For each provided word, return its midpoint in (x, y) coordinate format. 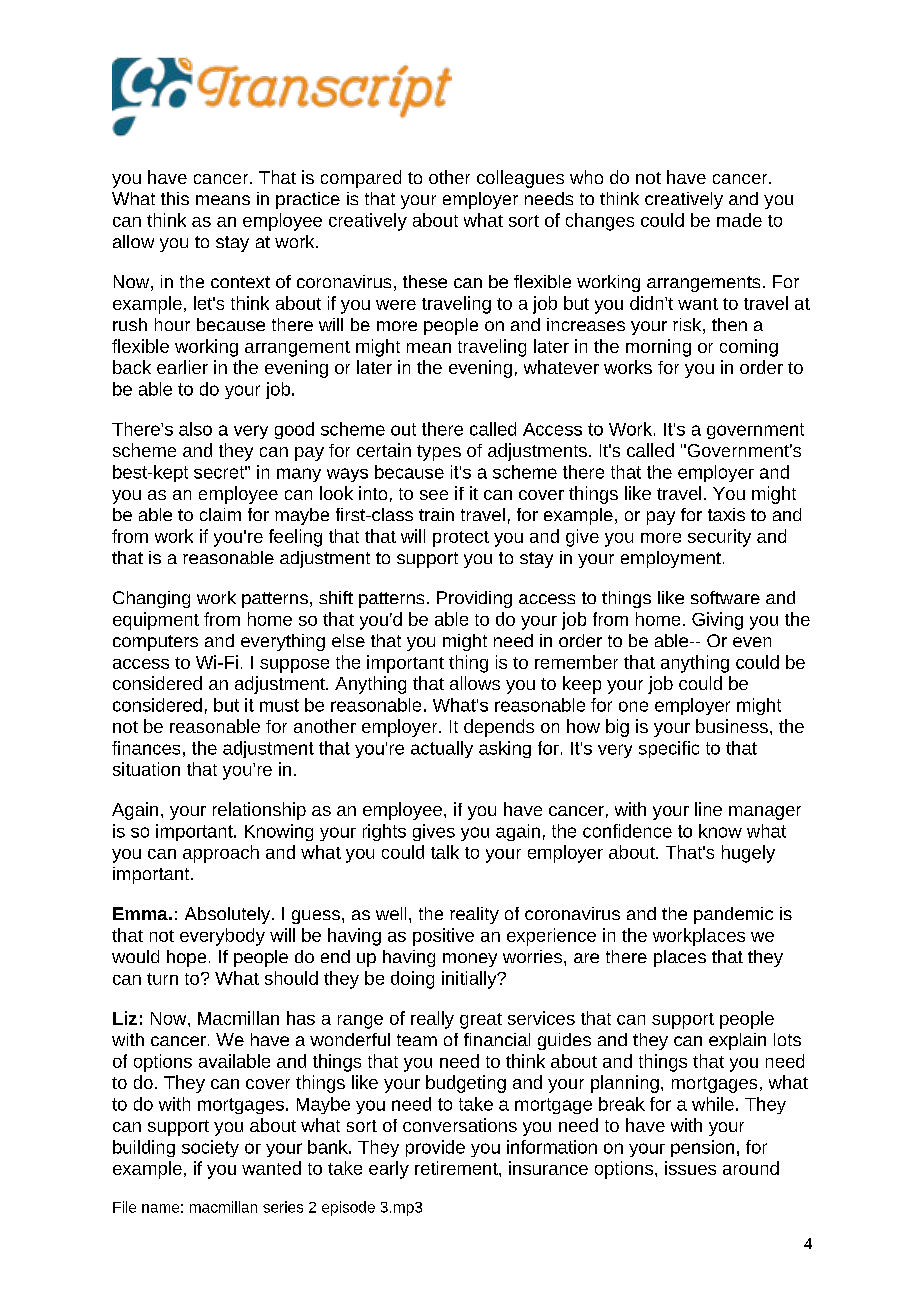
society (210, 1148)
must (279, 705)
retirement (457, 1168)
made (739, 220)
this (175, 198)
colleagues (520, 179)
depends (499, 728)
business (732, 726)
